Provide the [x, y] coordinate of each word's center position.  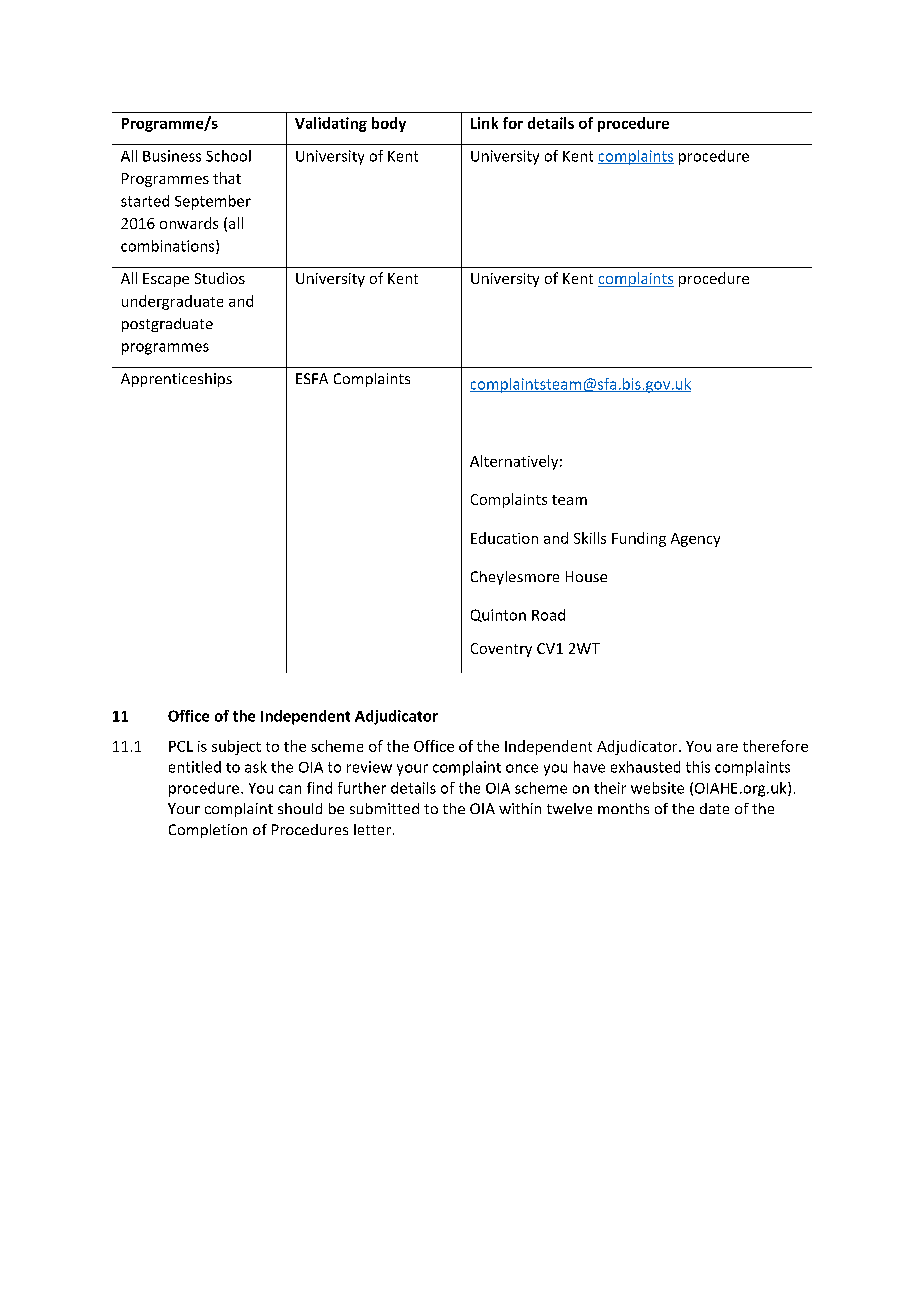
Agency [695, 540]
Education [504, 538]
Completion [208, 831]
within [520, 808]
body [389, 124]
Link [484, 123]
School [228, 156]
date [714, 808]
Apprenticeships [176, 380]
